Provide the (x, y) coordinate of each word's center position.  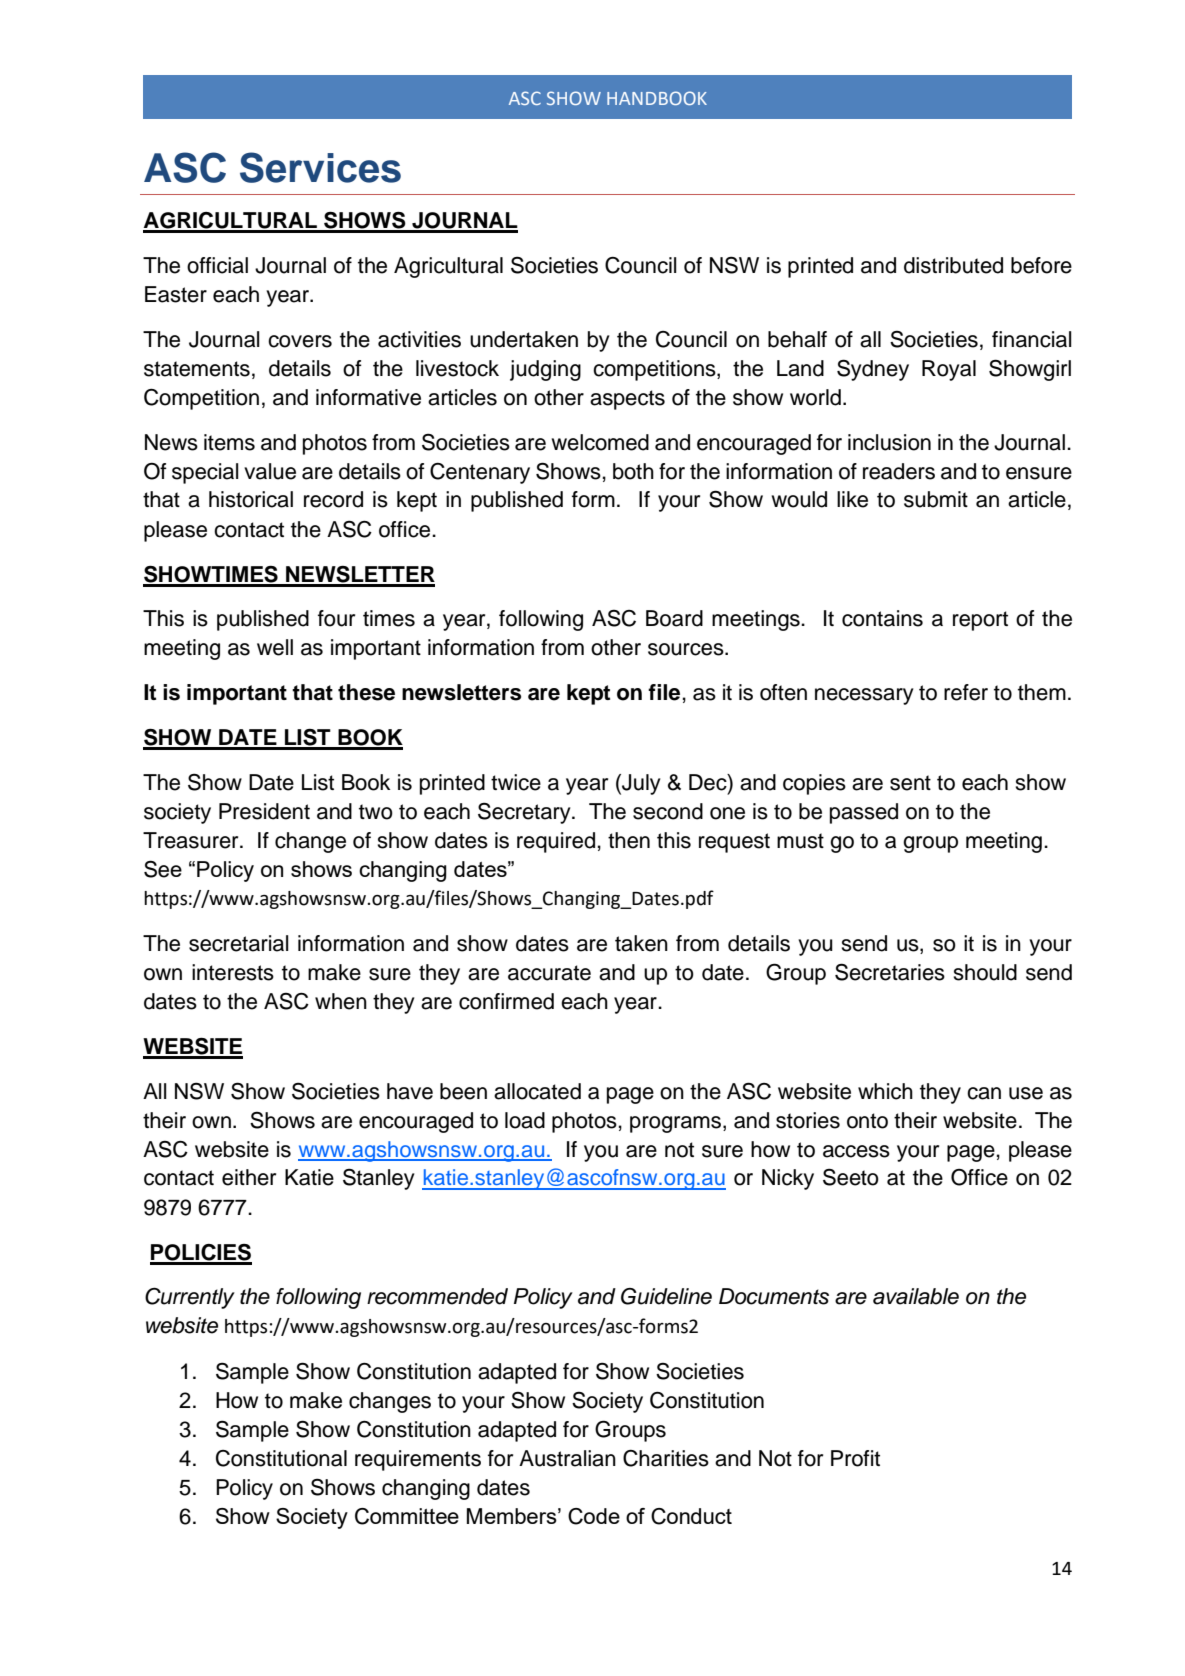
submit (936, 499)
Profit (855, 1458)
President (264, 811)
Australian (567, 1458)
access (856, 1151)
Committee (407, 1516)
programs (675, 1124)
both (633, 471)
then (629, 840)
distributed (953, 265)
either (249, 1177)
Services (320, 167)
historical (251, 499)
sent (910, 783)
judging (545, 370)
